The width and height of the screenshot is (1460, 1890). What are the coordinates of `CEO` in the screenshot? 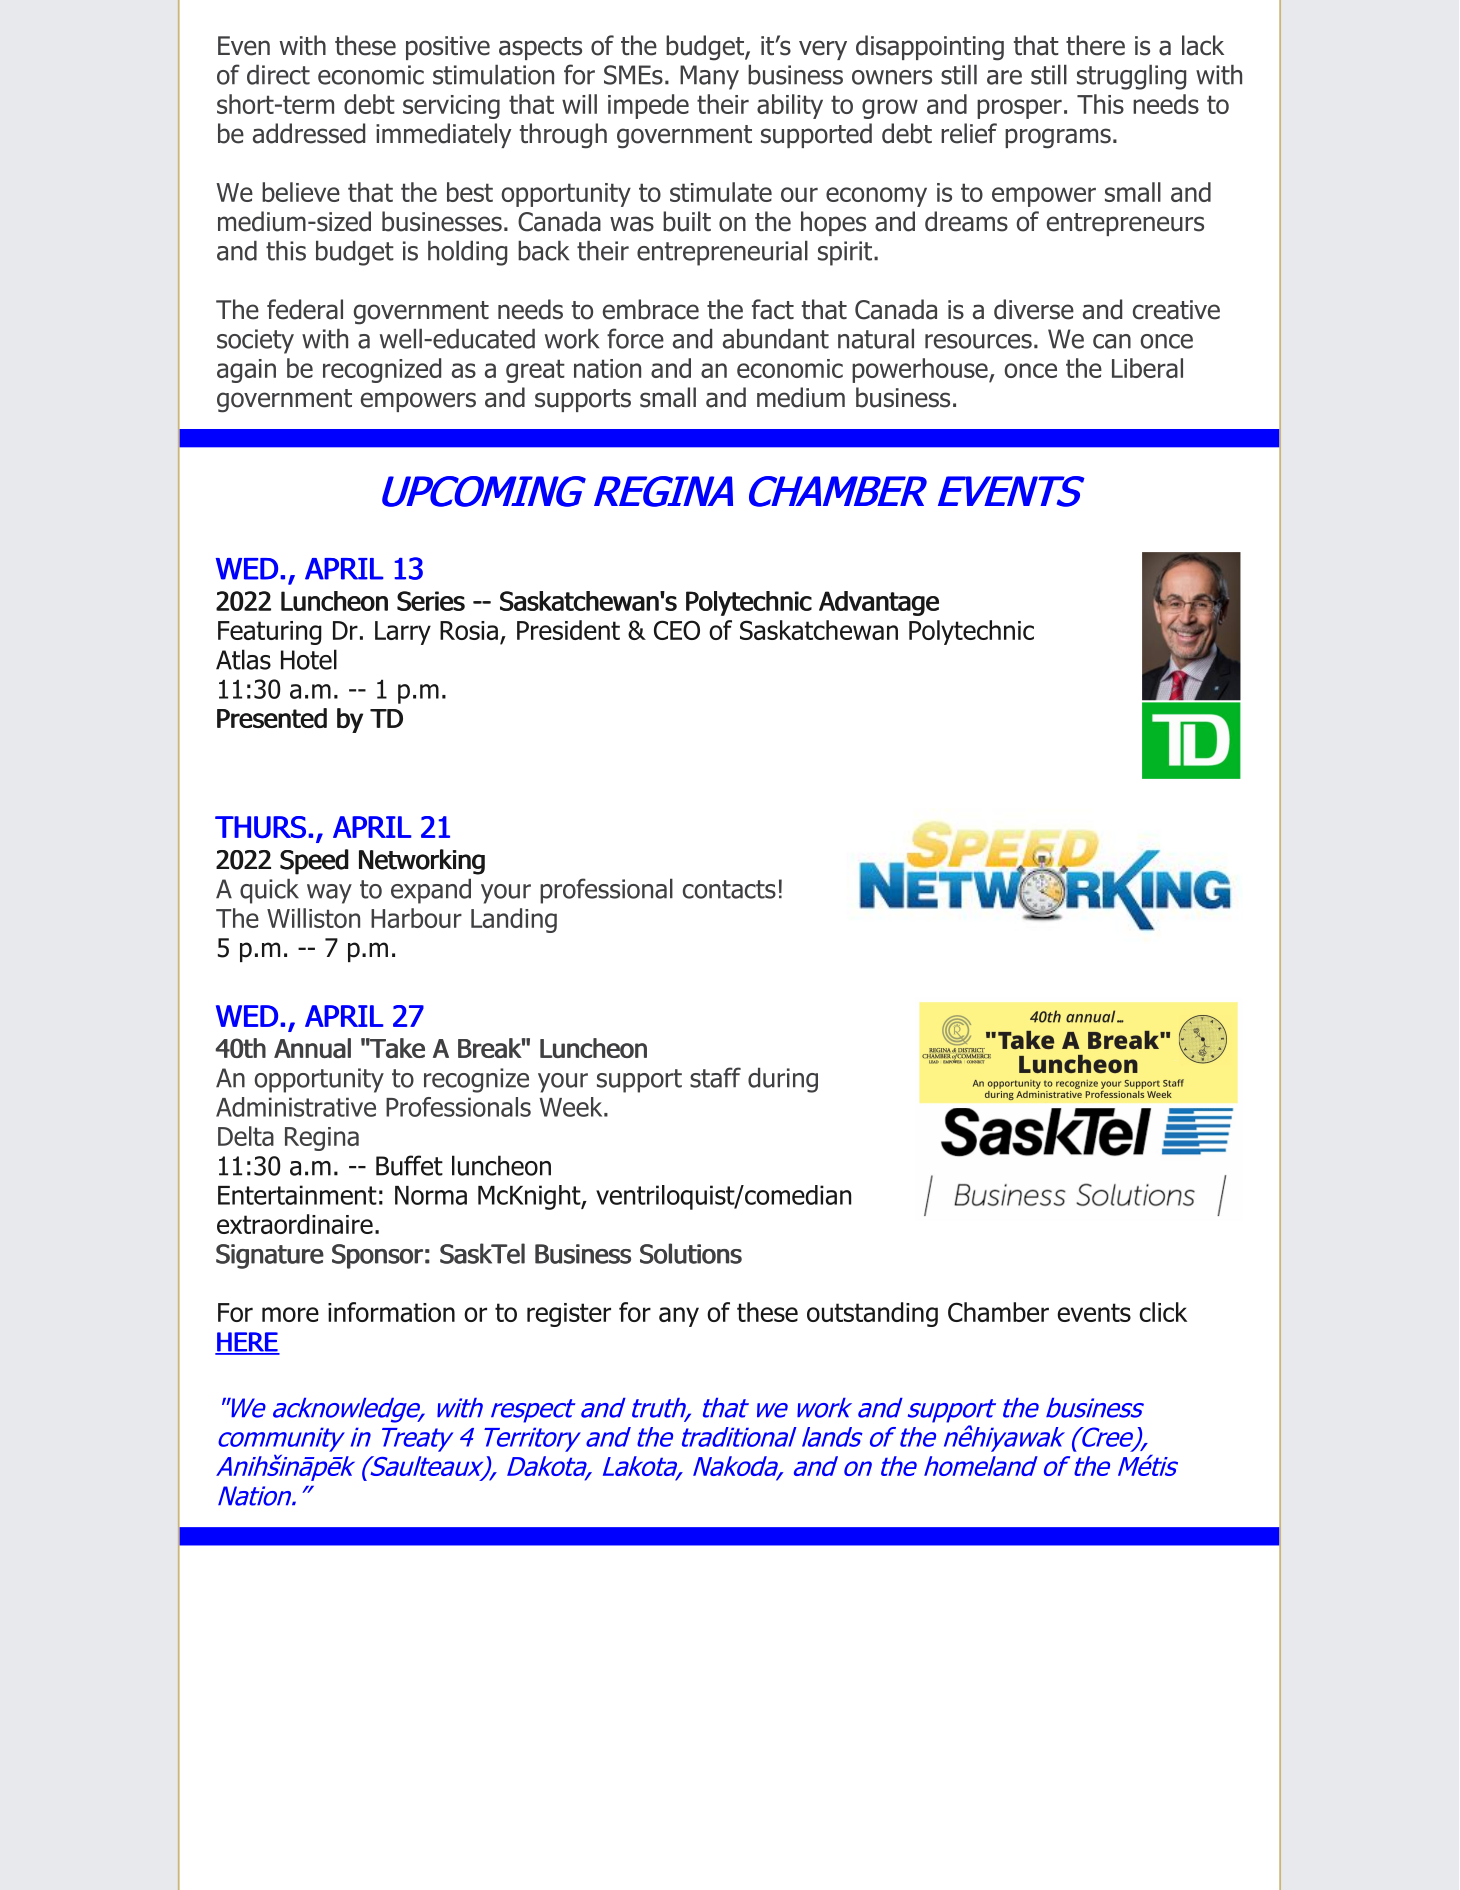 It's located at (677, 630).
